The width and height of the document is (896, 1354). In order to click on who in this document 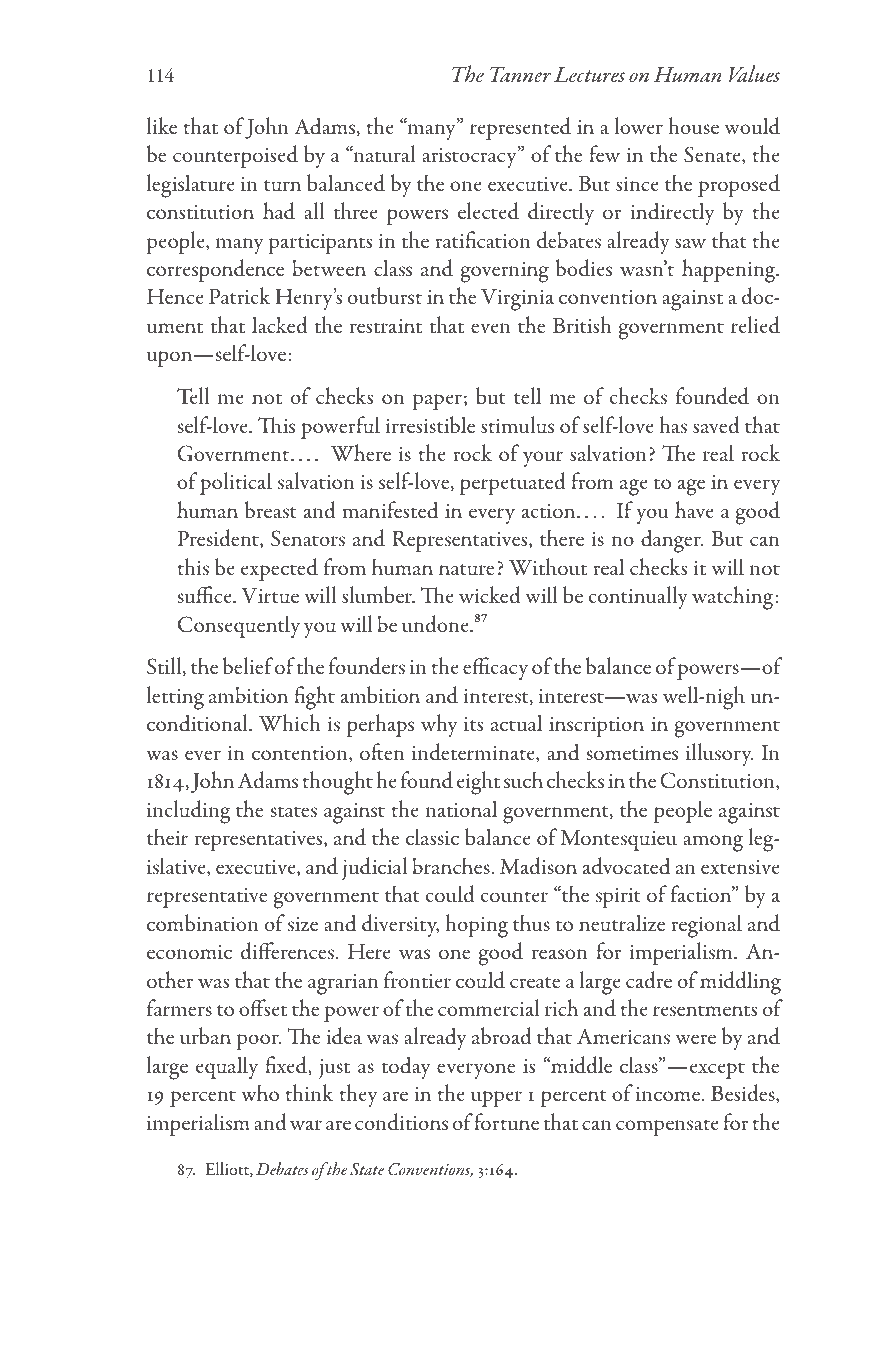, I will do `click(260, 1093)`.
